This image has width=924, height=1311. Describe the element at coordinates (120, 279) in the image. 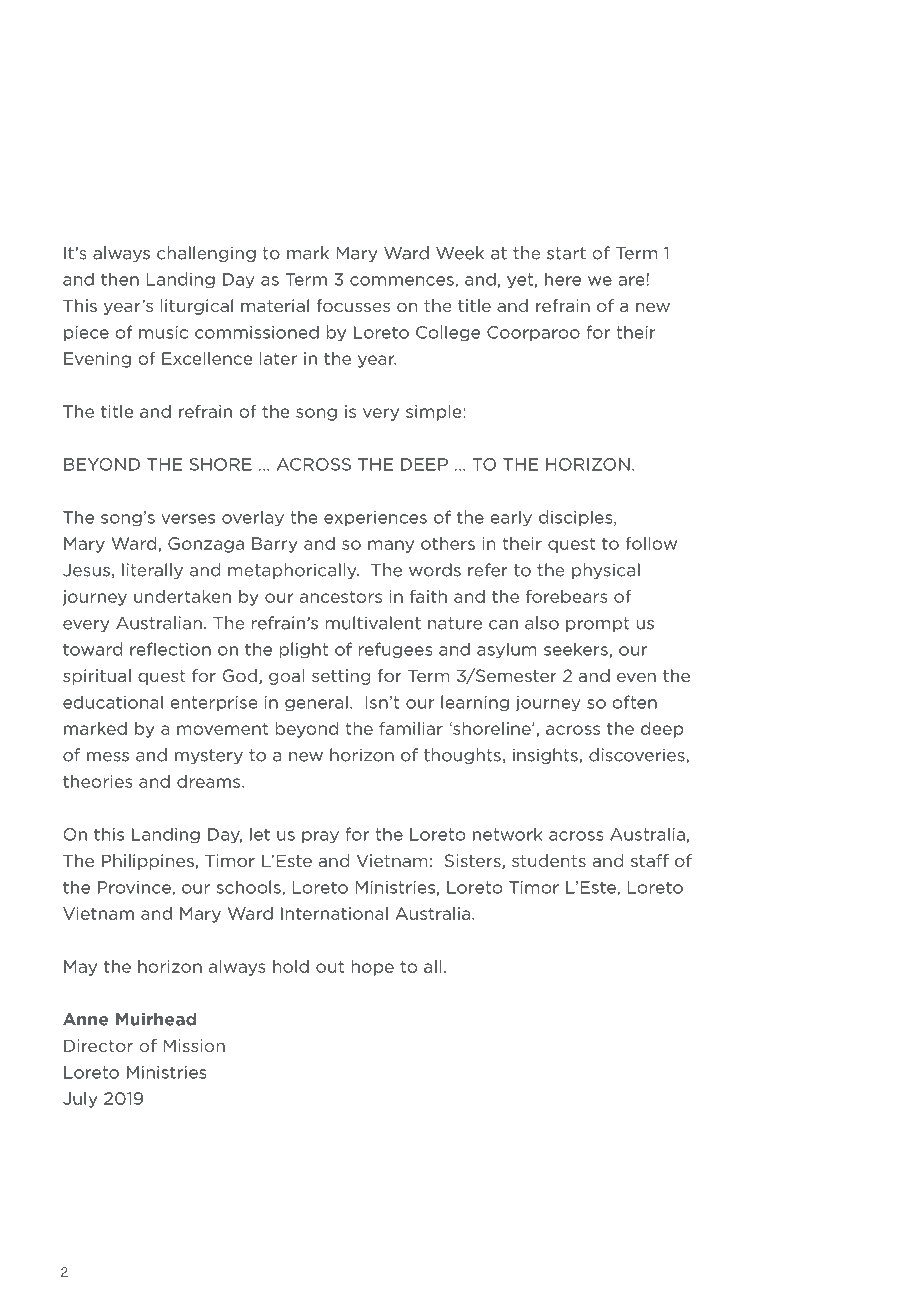

I see `then` at that location.
